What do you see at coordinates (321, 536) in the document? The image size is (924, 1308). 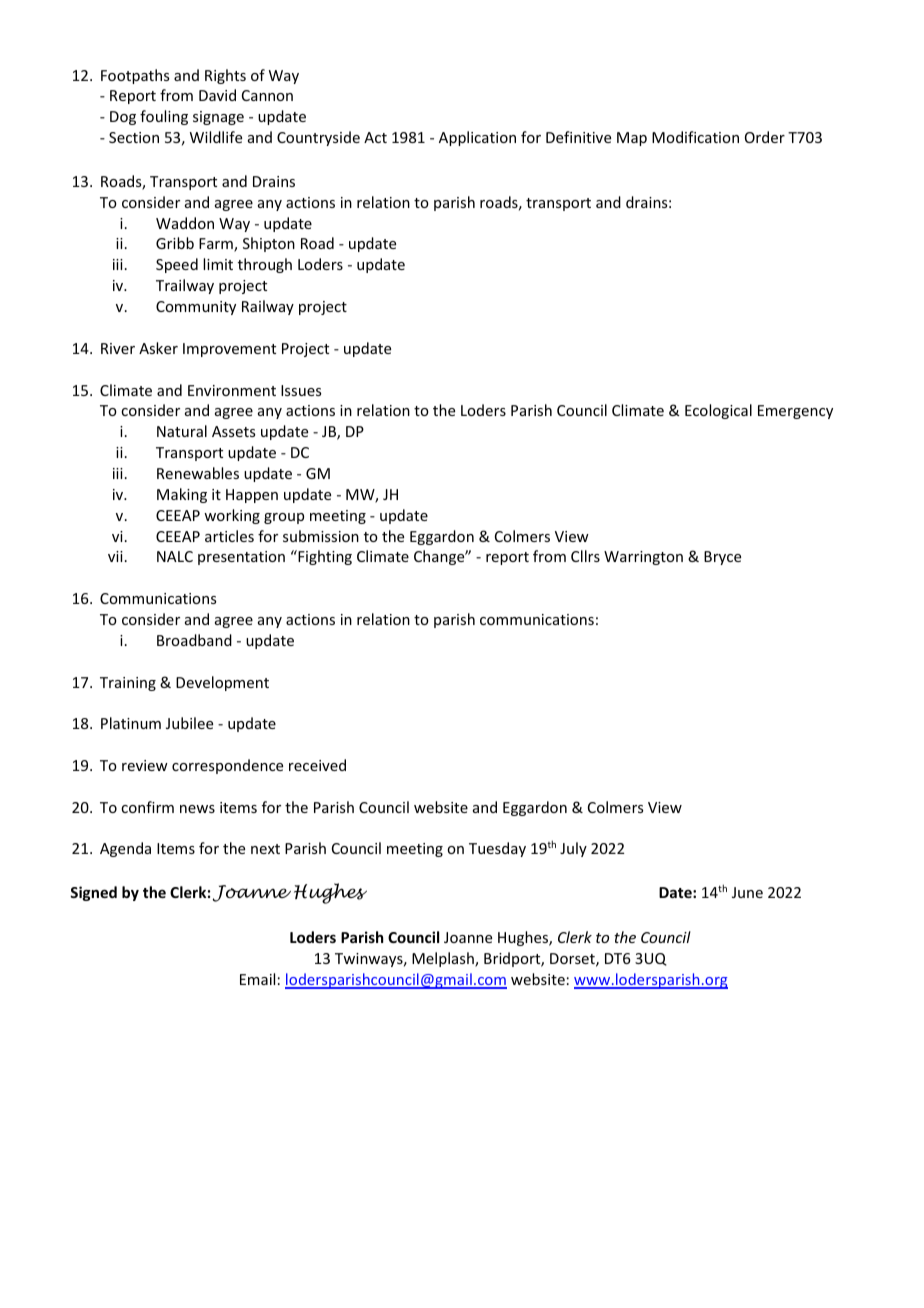 I see `submission` at bounding box center [321, 536].
